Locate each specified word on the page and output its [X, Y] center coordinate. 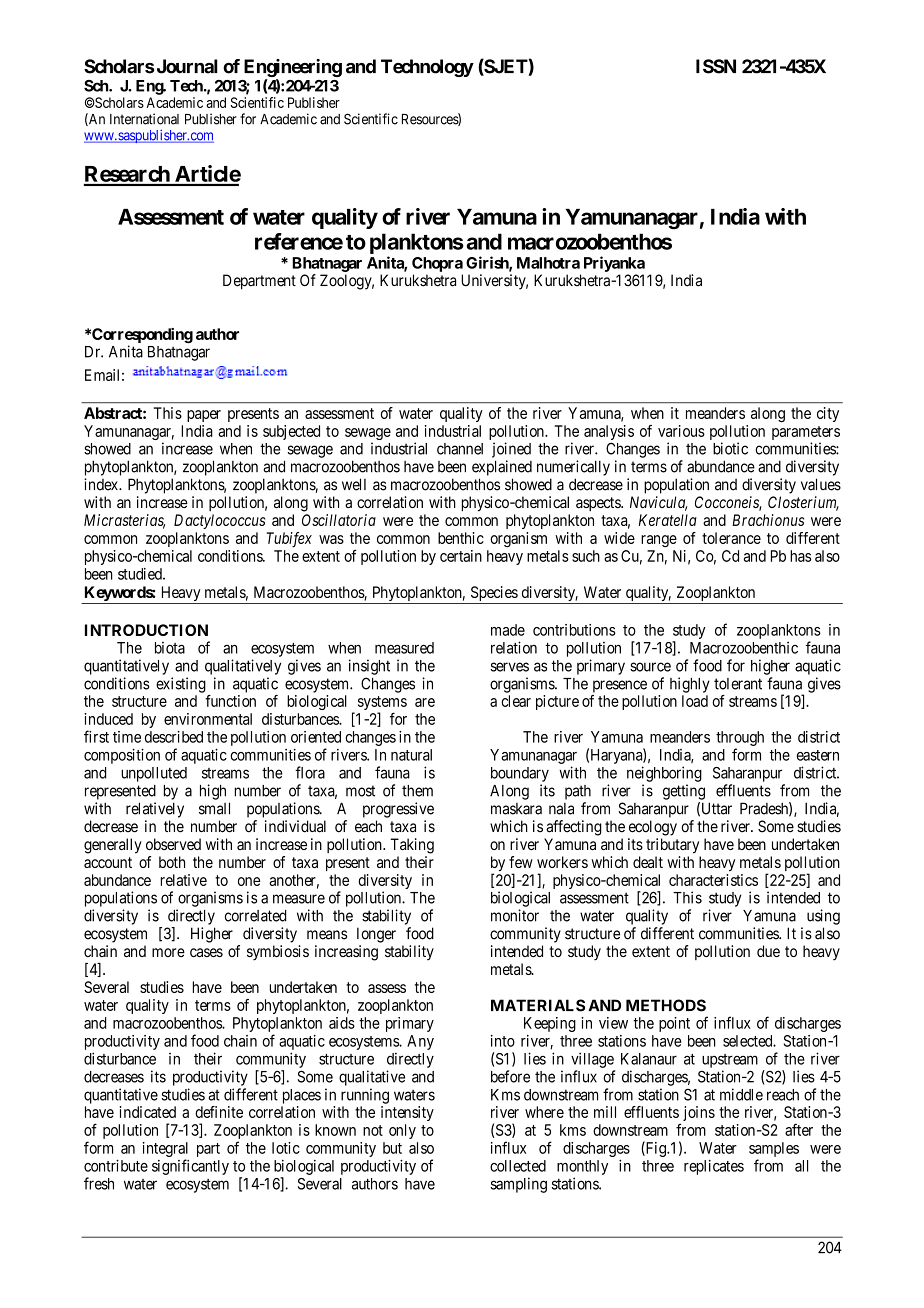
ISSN [716, 66]
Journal [187, 66]
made [508, 630]
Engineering [293, 68]
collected [518, 1166]
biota [170, 648]
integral [165, 1149]
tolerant [738, 684]
